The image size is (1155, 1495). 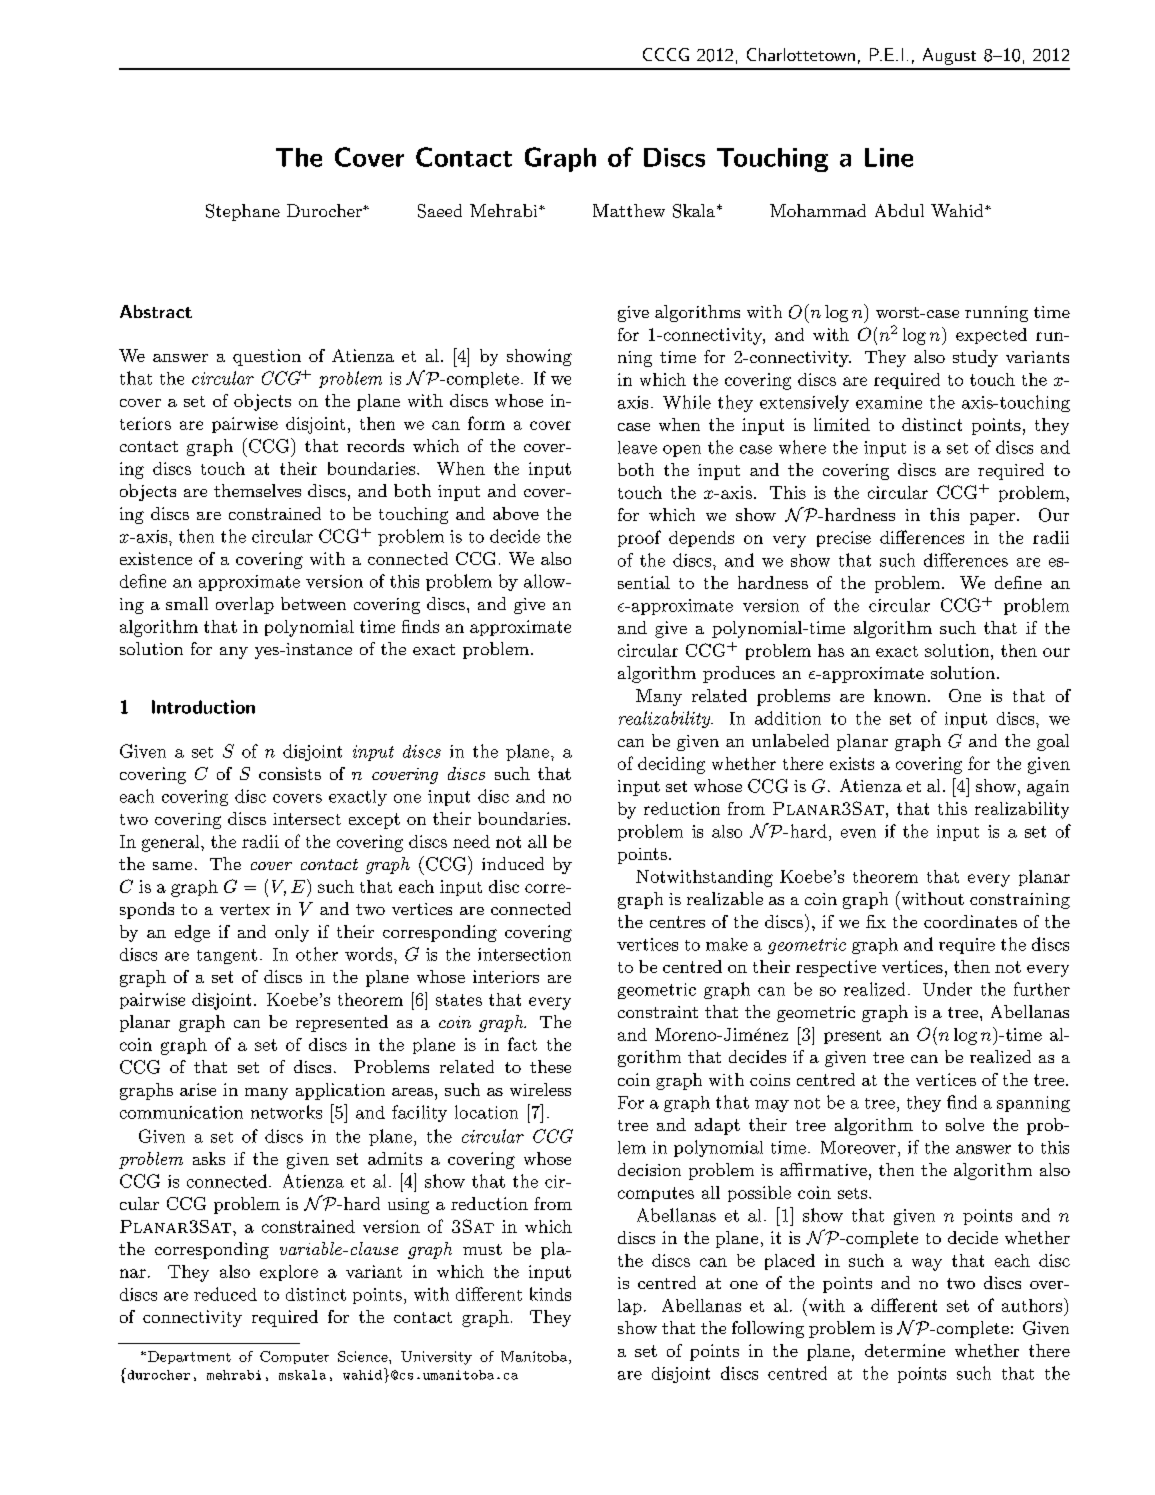 What do you see at coordinates (225, 1294) in the image?
I see `reduced` at bounding box center [225, 1294].
